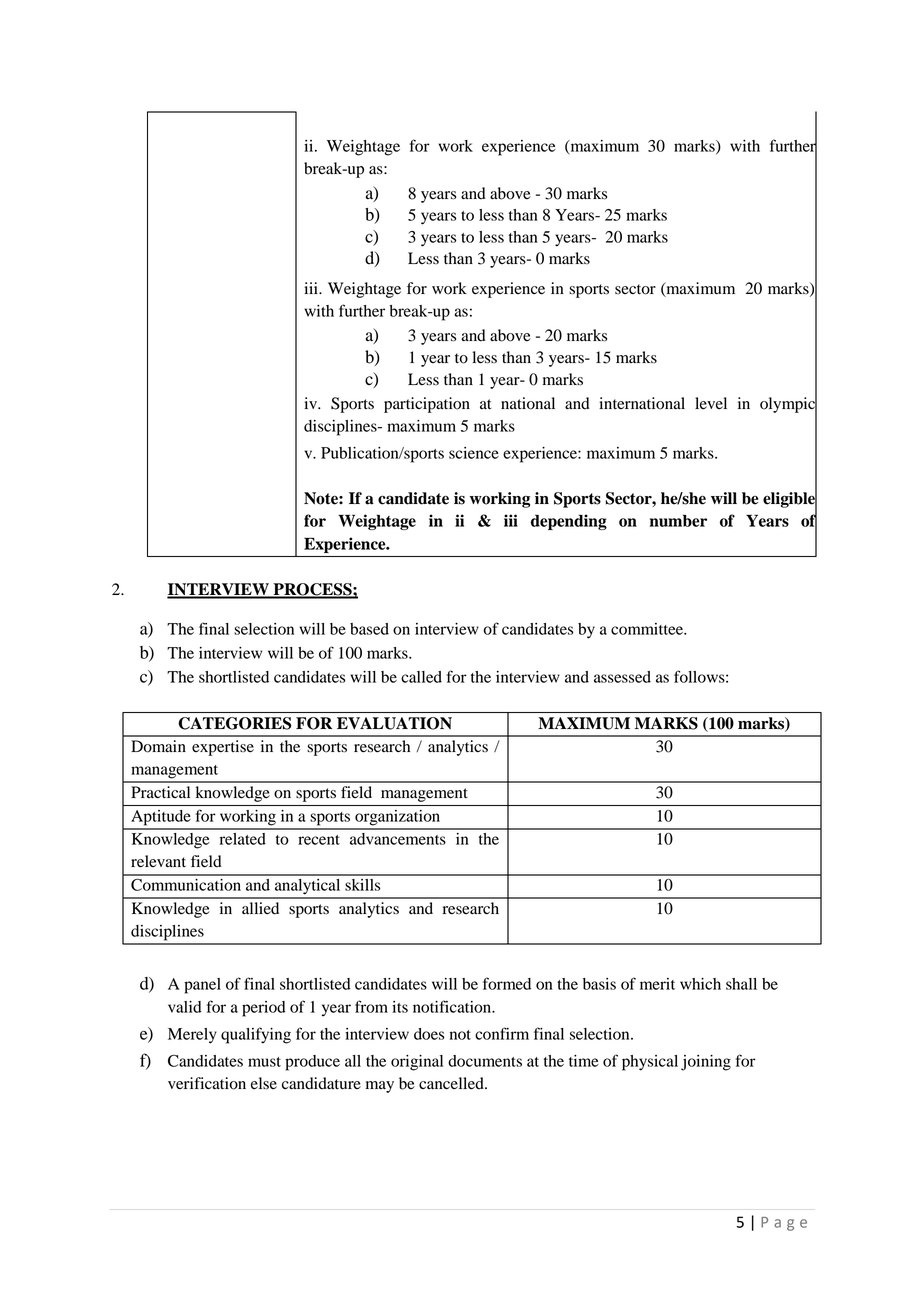 This page has height=1308, width=924. Describe the element at coordinates (427, 405) in the page. I see `participation` at that location.
